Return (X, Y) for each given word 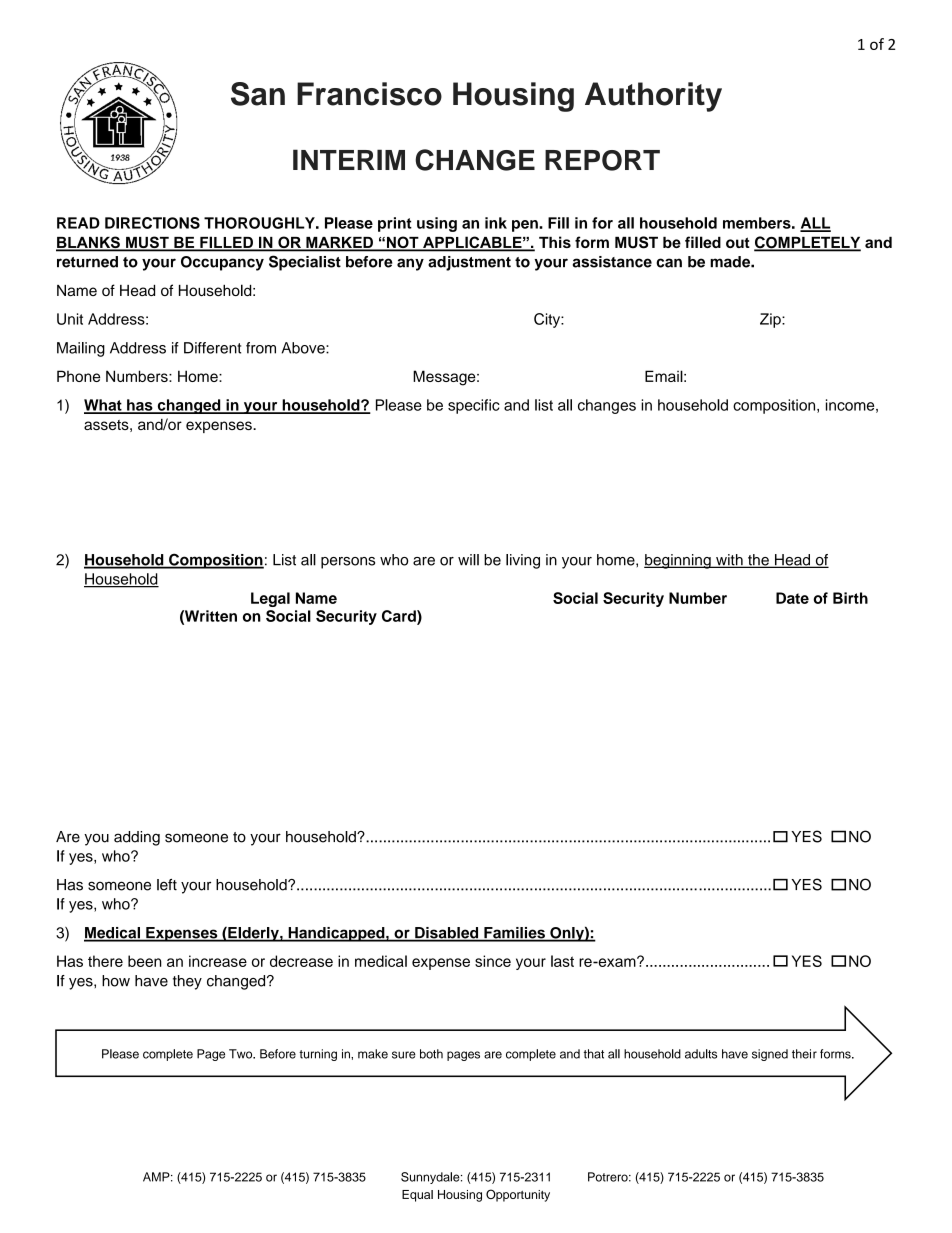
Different (212, 348)
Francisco (369, 94)
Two (242, 1054)
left (167, 885)
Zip (771, 320)
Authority (653, 97)
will (468, 560)
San (258, 94)
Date (792, 598)
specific (474, 406)
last (562, 961)
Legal (270, 599)
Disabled (447, 934)
